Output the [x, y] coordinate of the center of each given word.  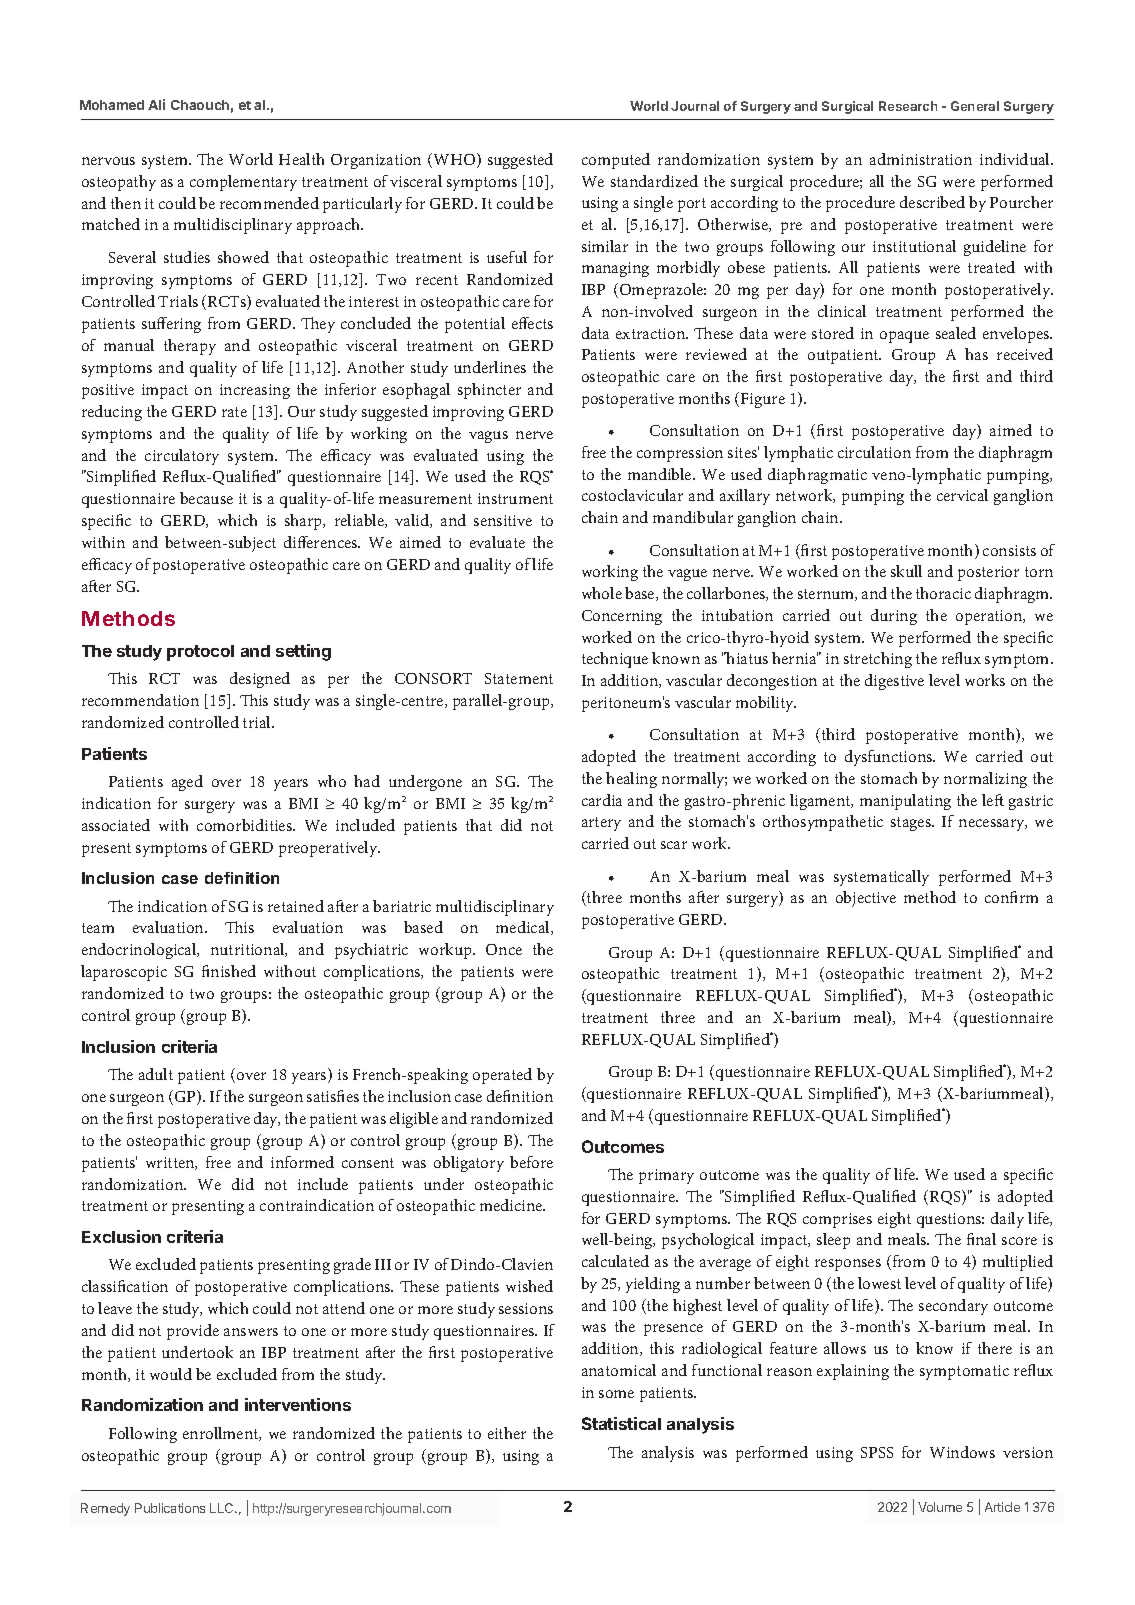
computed [616, 161]
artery [601, 824]
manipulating [905, 802]
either [507, 1433]
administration [921, 159]
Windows [962, 1452]
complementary [243, 183]
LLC [223, 1508]
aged [187, 783]
